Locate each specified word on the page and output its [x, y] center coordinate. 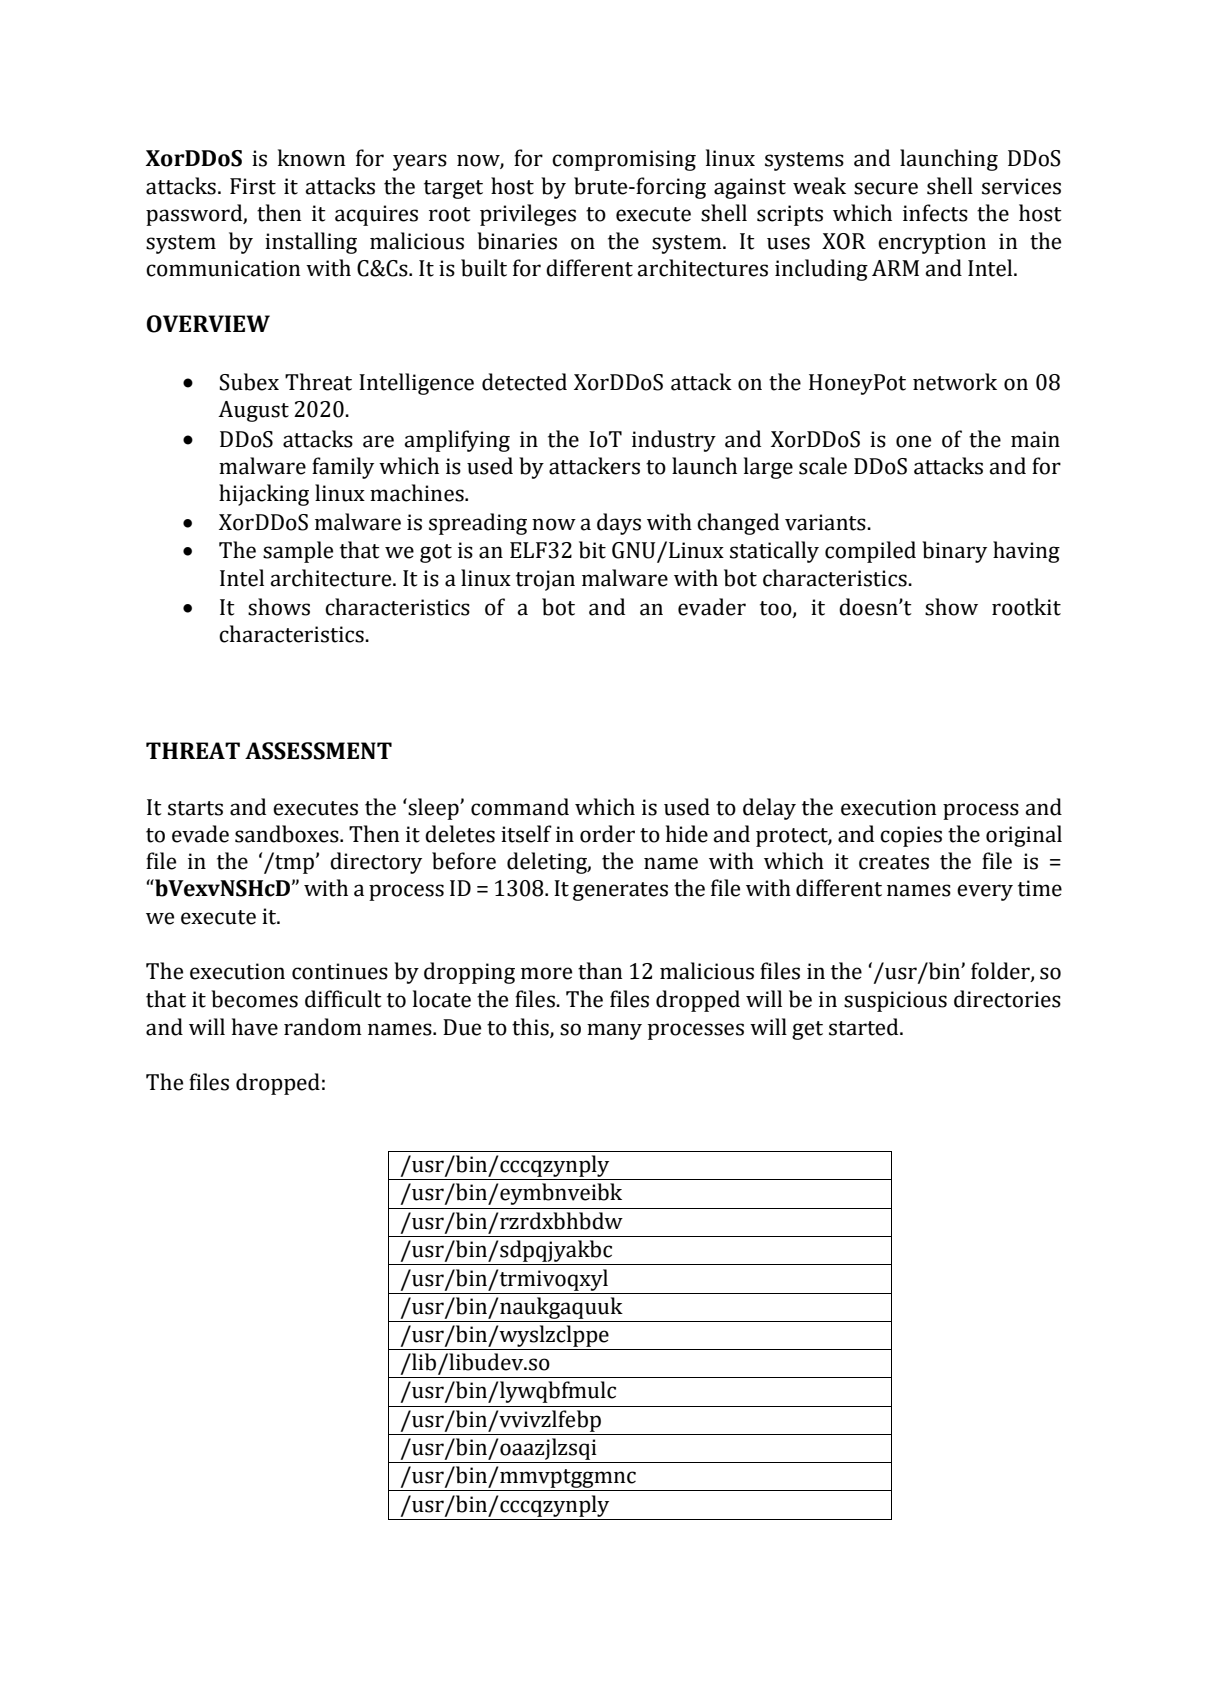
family [343, 468]
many [614, 1031]
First [253, 186]
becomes [254, 999]
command [520, 807]
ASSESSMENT [318, 751]
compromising [624, 160]
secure [886, 188]
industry [674, 441]
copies [911, 836]
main [1035, 439]
